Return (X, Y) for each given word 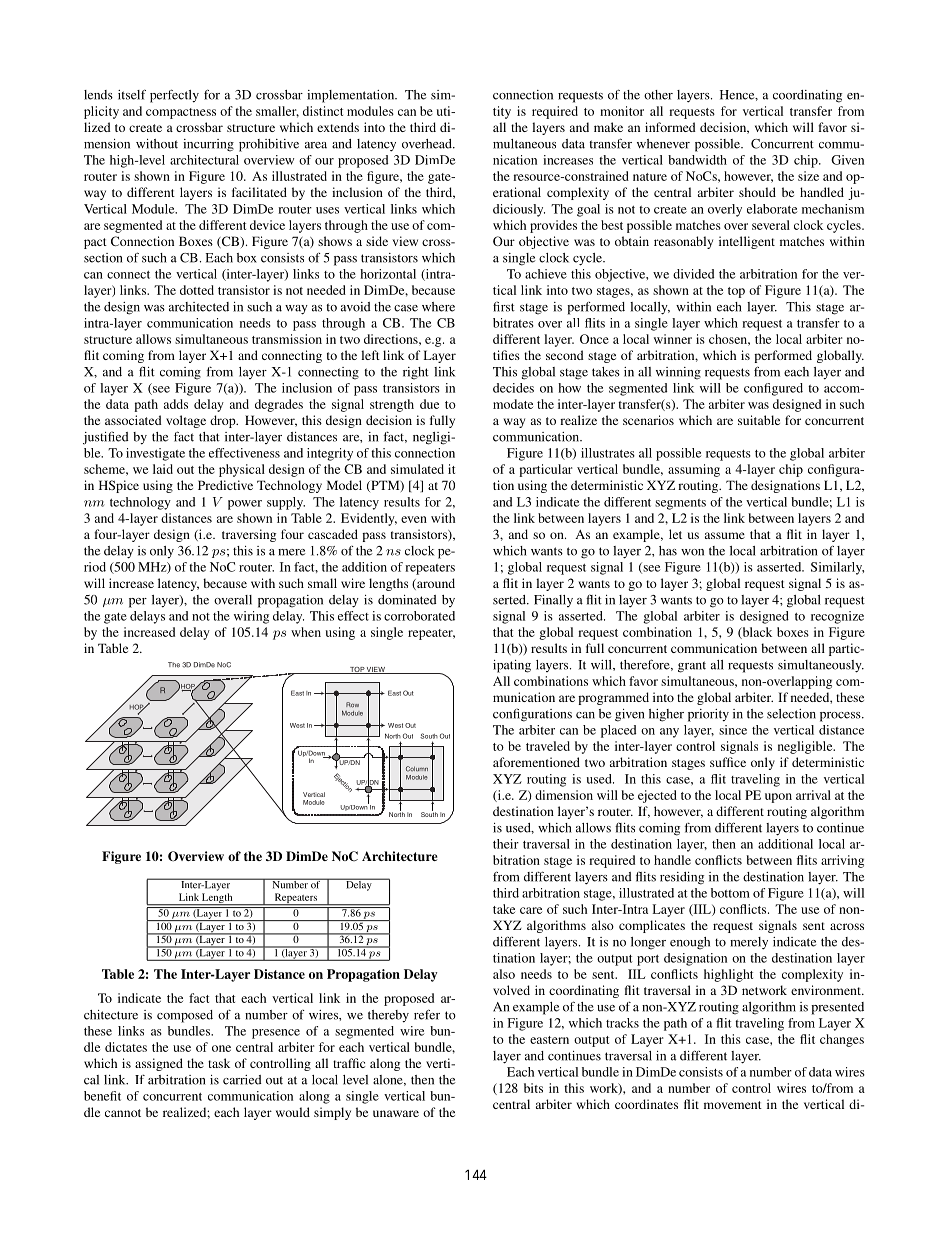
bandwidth (697, 160)
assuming (694, 470)
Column (417, 769)
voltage (186, 421)
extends (338, 127)
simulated (417, 469)
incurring (208, 145)
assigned (159, 1064)
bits (533, 1088)
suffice (728, 762)
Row (352, 705)
